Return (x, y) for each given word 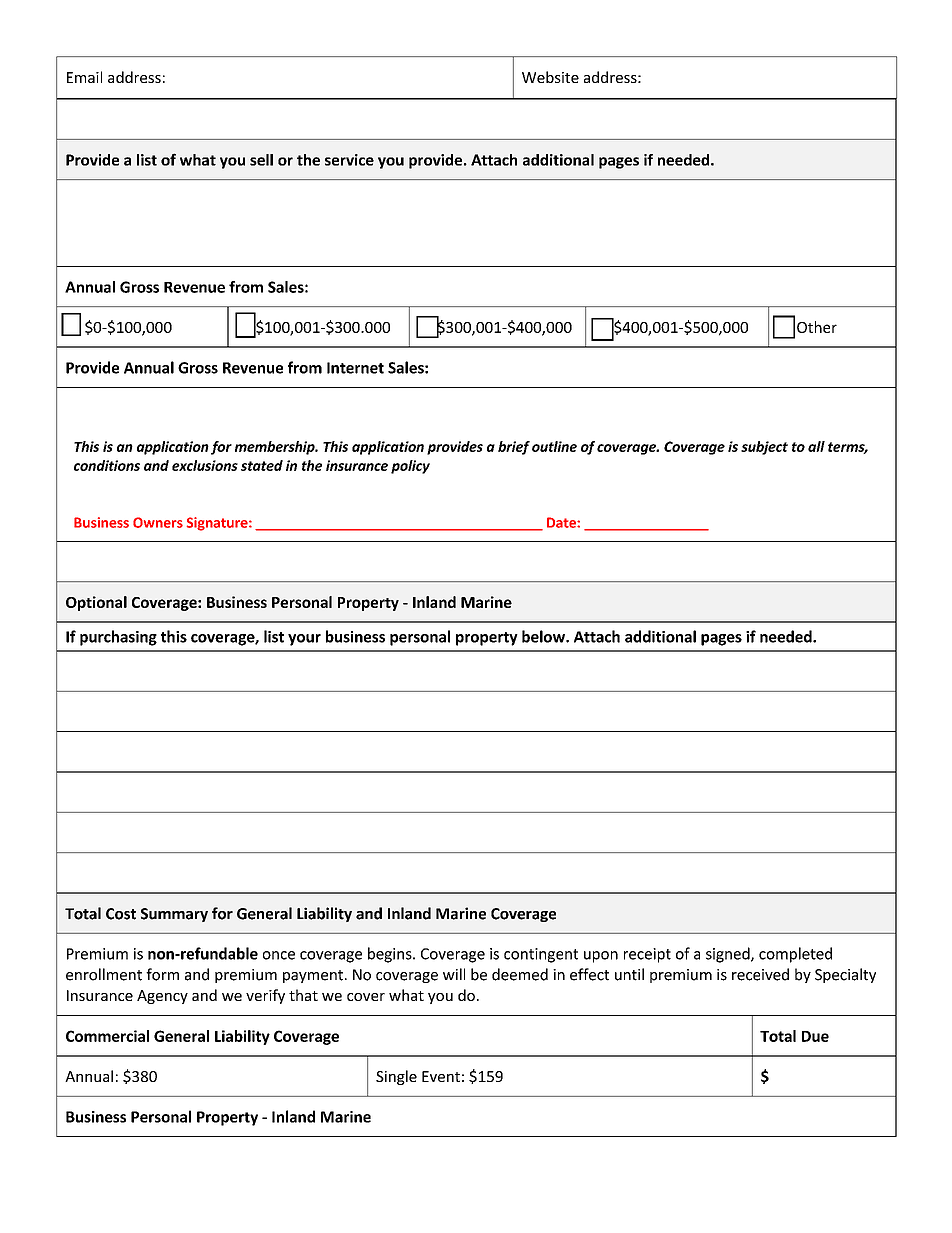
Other (817, 327)
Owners (158, 522)
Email (84, 77)
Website (550, 77)
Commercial (107, 1036)
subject (764, 448)
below (544, 636)
